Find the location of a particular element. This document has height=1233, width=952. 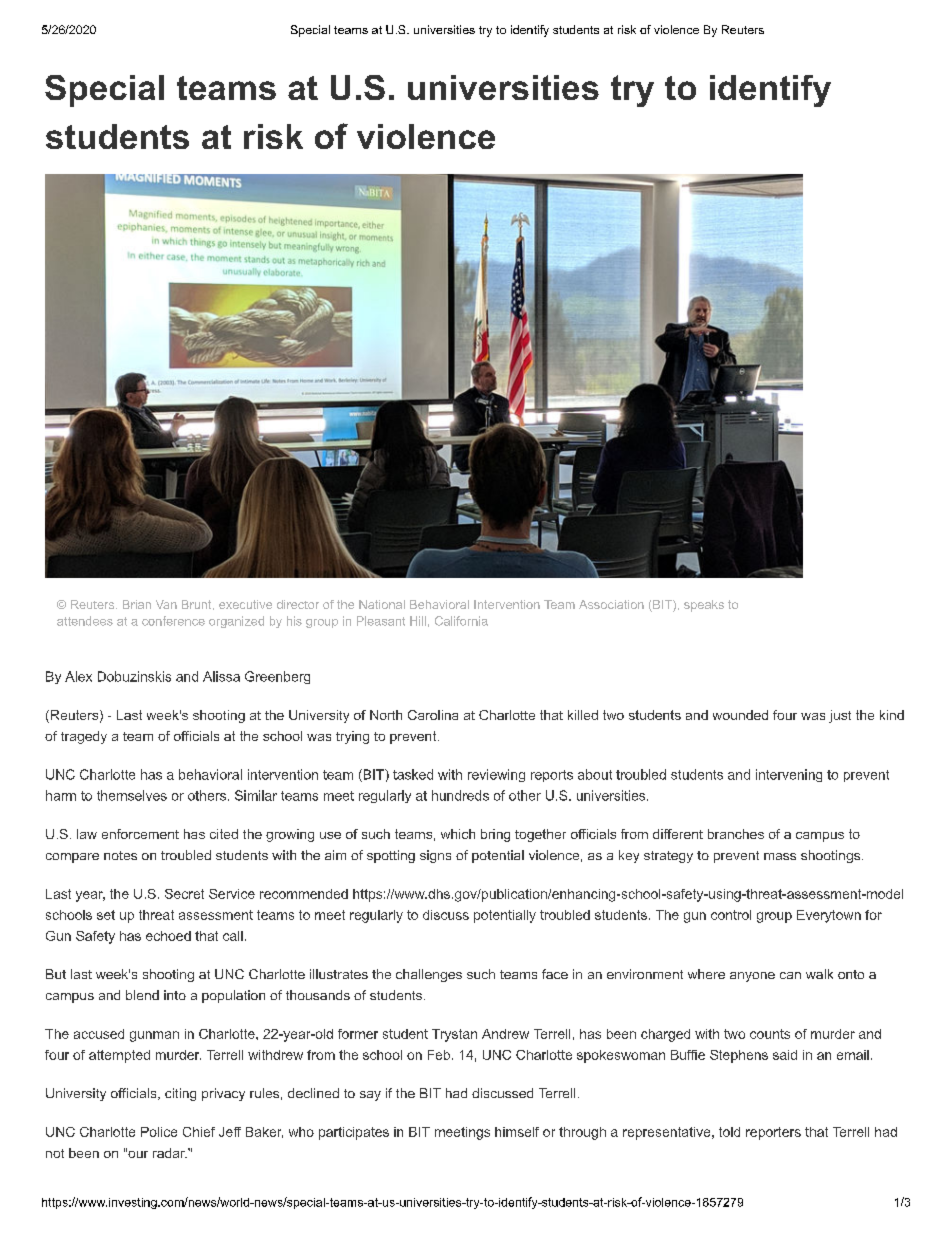

enforcement is located at coordinates (140, 834).
